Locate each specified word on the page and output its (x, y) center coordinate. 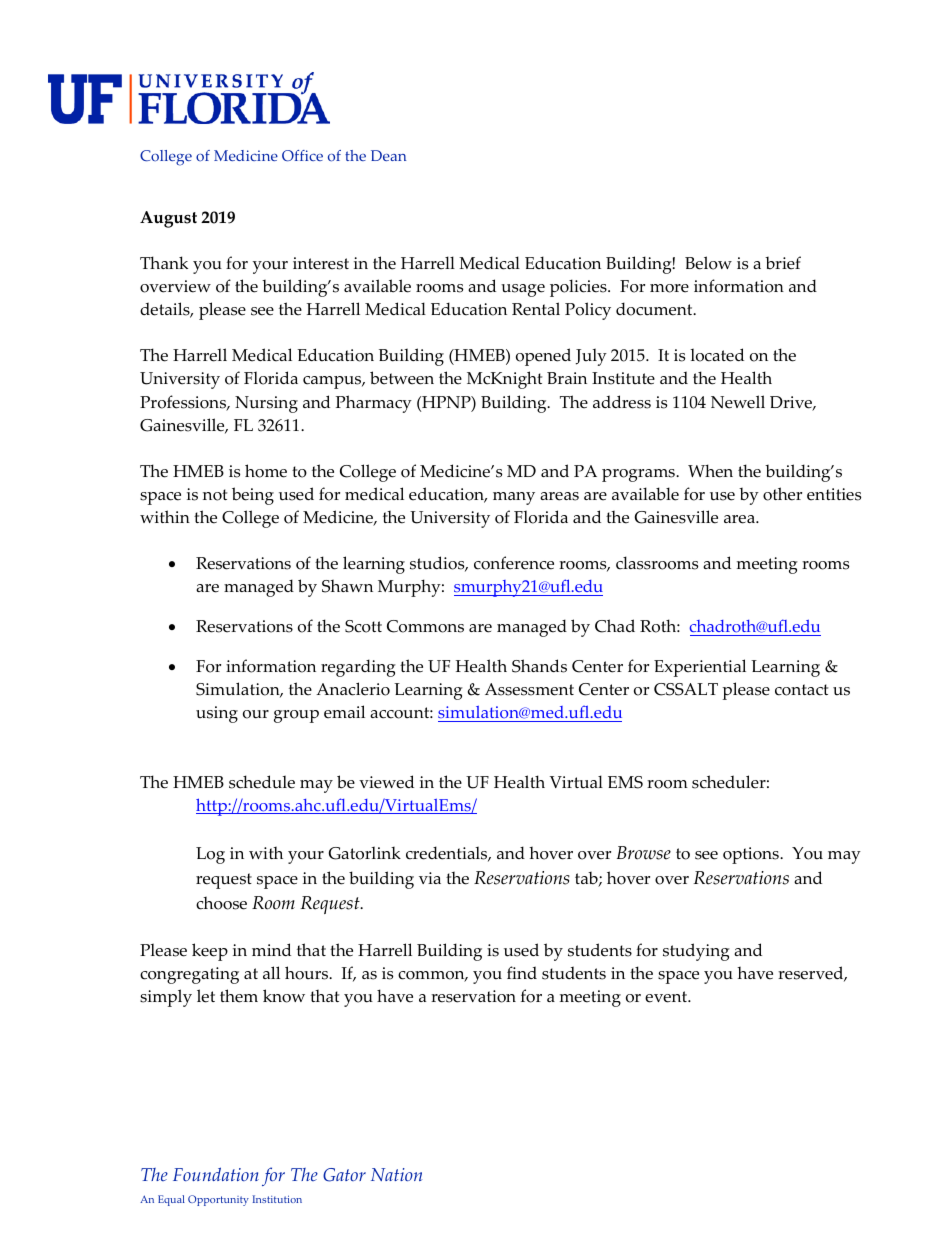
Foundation (216, 1174)
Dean (388, 155)
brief (783, 263)
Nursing (266, 404)
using (217, 714)
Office (302, 156)
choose (221, 903)
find (522, 972)
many (514, 498)
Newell (738, 402)
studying (696, 952)
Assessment (529, 689)
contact (801, 690)
